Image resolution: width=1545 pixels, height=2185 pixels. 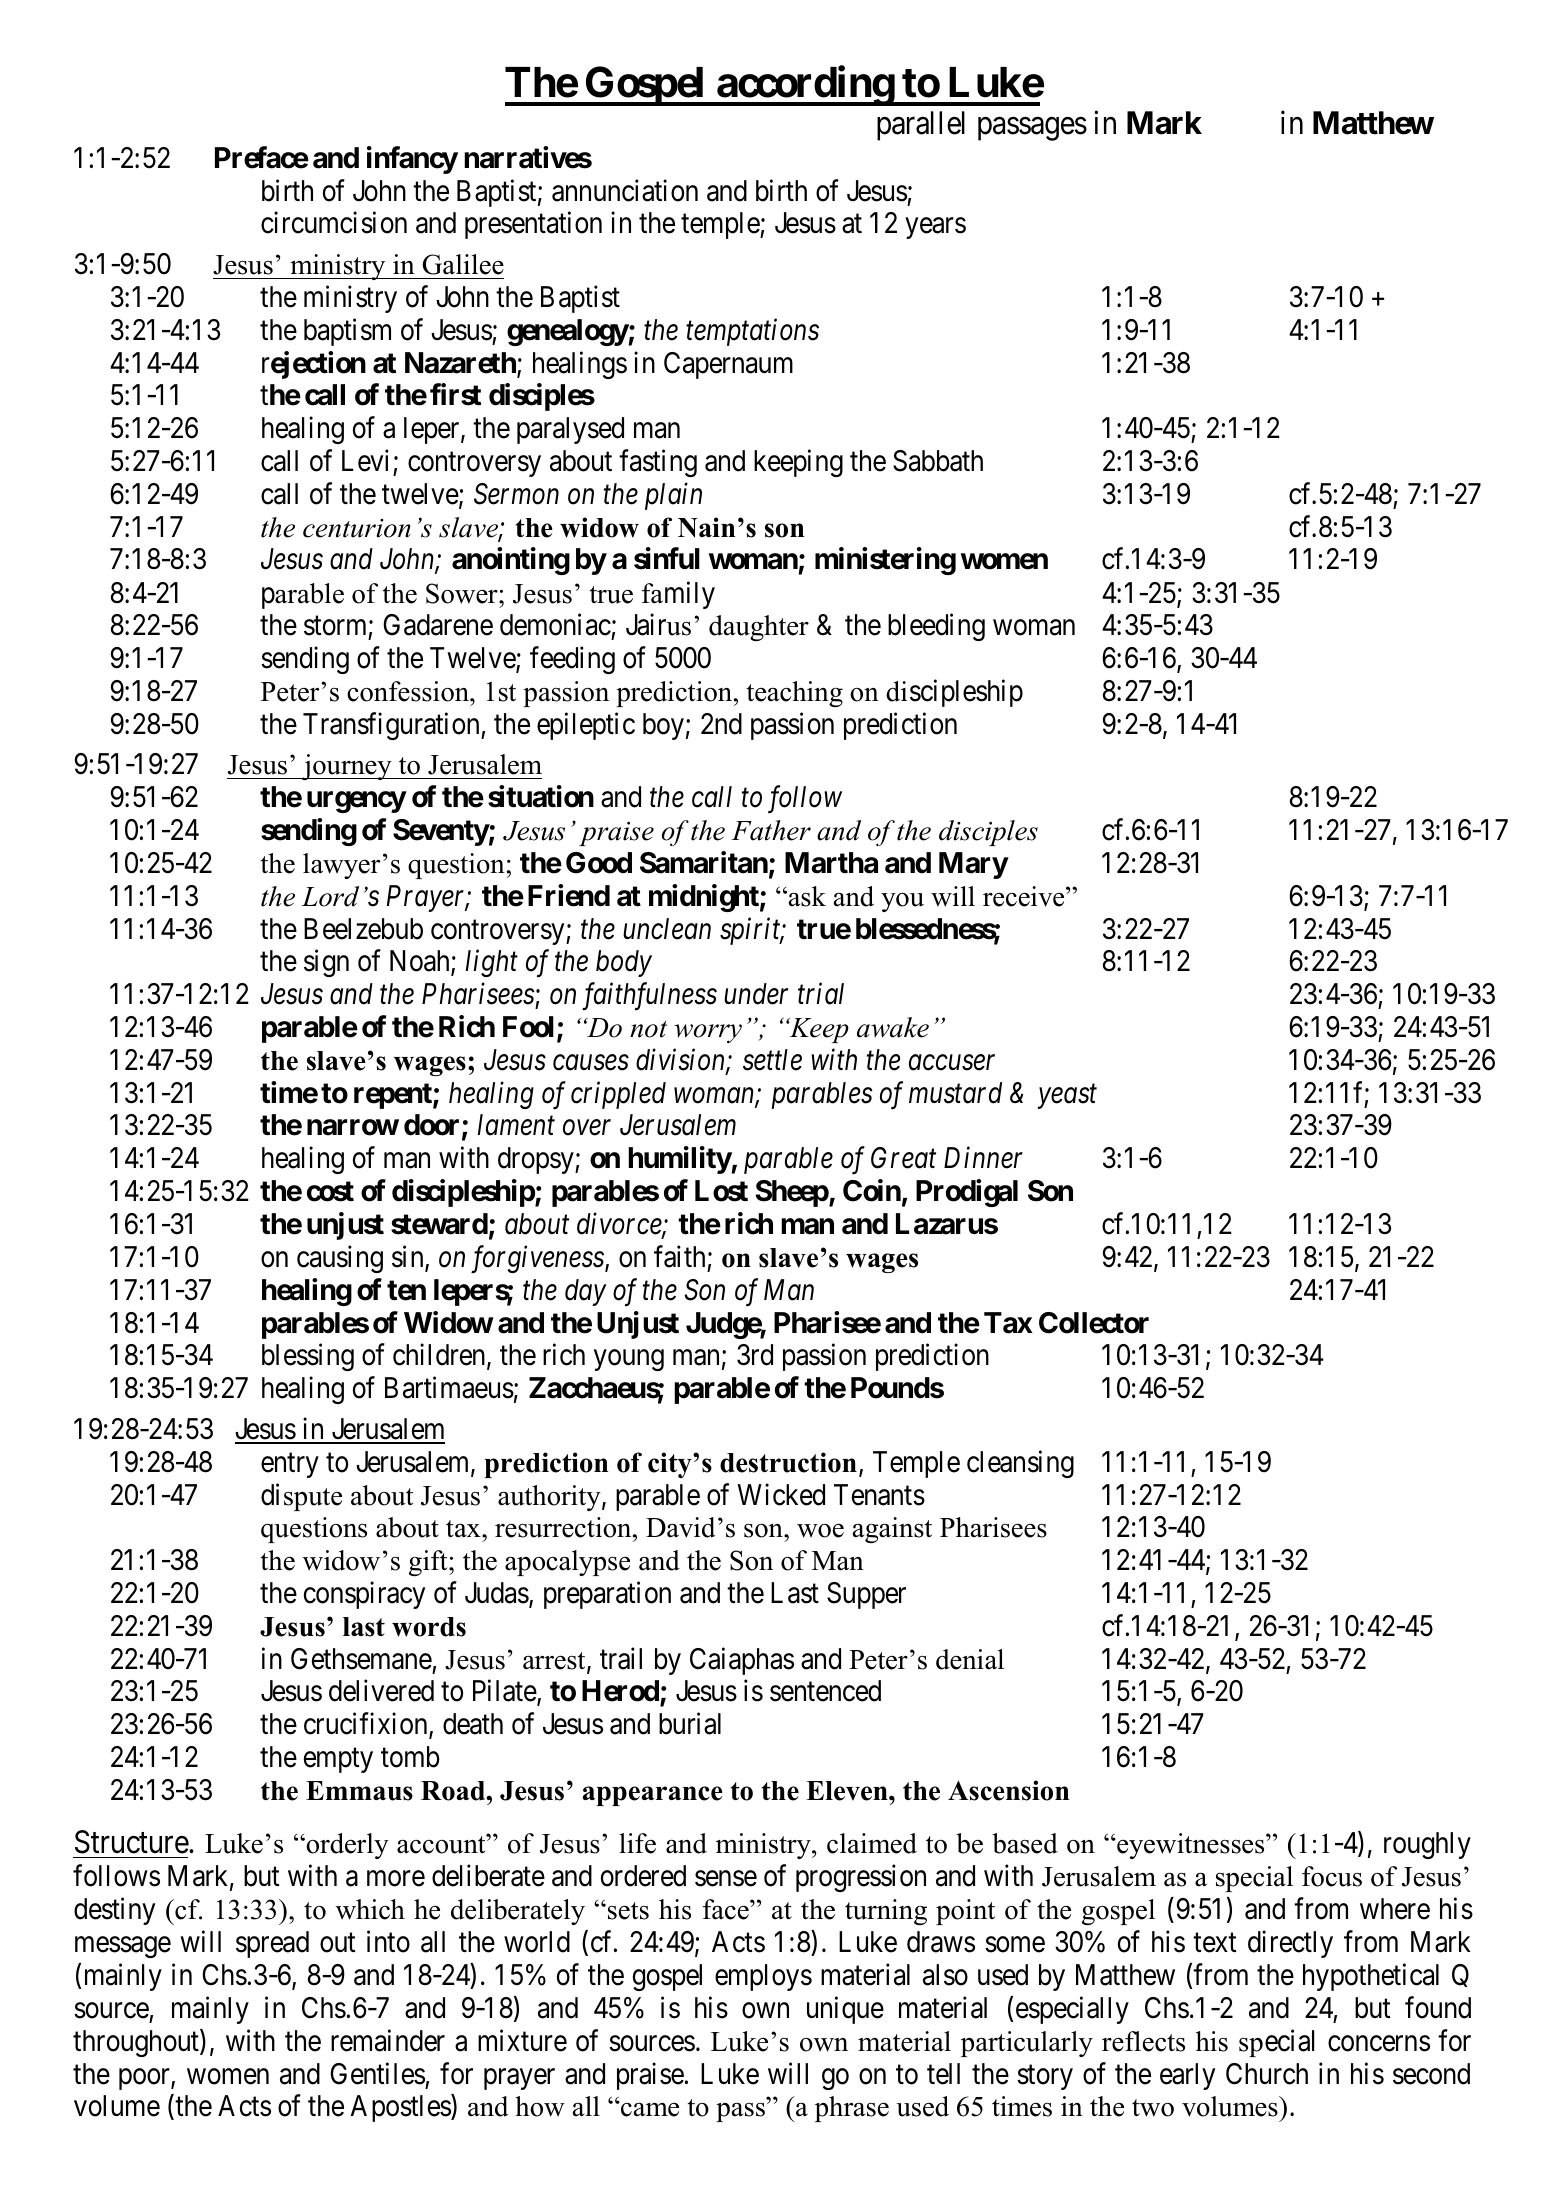 I want to click on parallel, so click(x=921, y=126).
